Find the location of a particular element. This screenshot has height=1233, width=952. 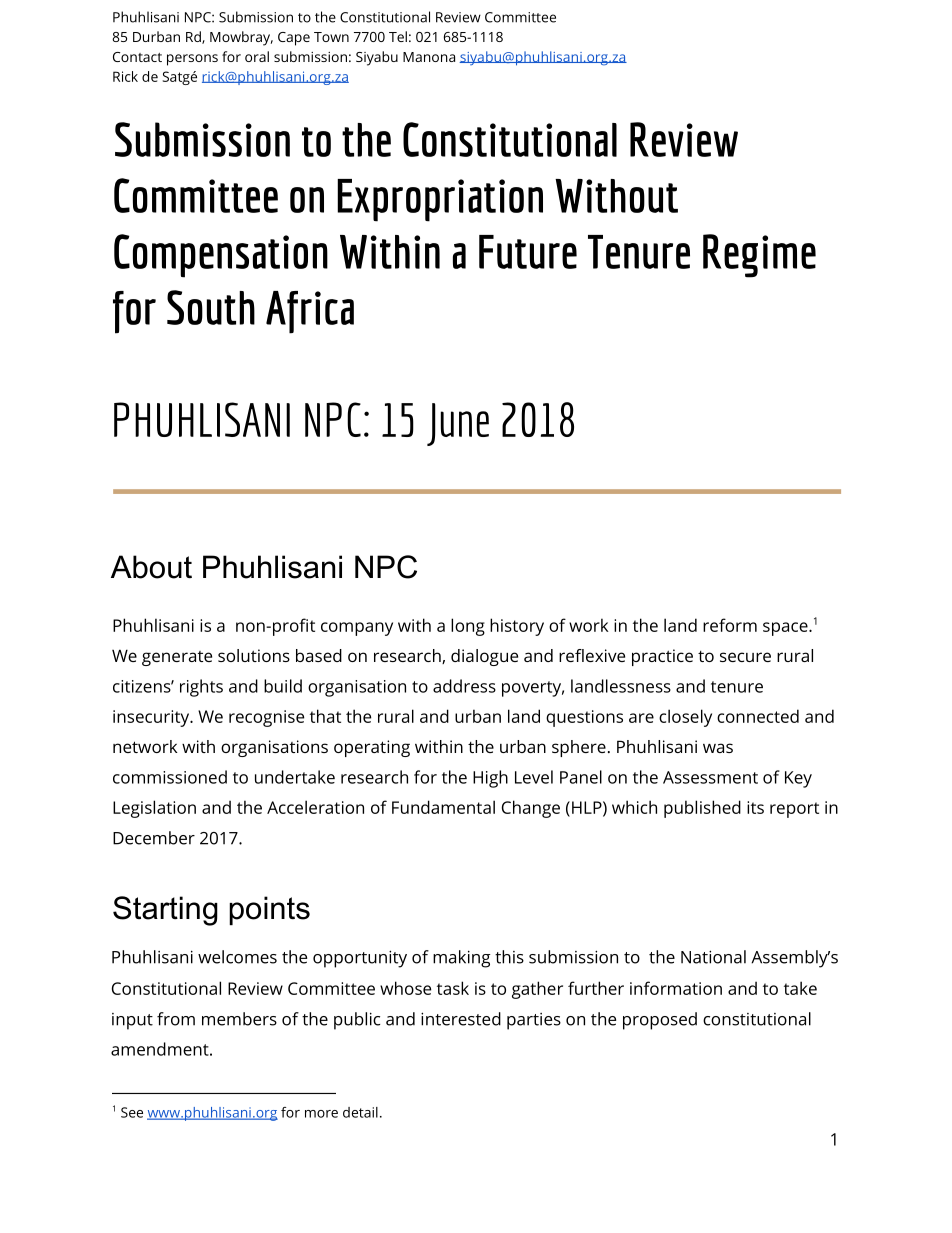

Fundamental is located at coordinates (443, 807).
